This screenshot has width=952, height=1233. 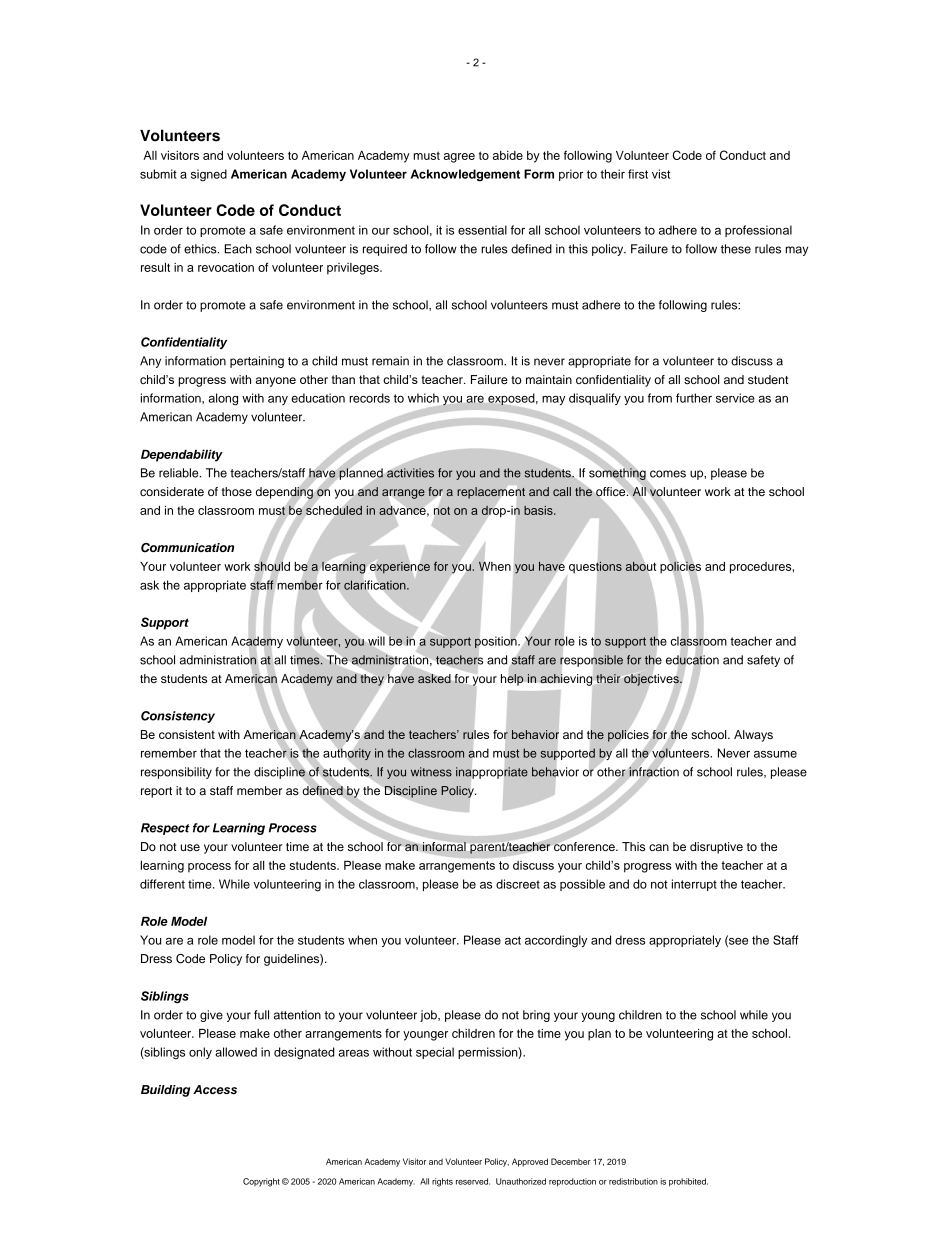 I want to click on reserved, so click(x=473, y=1181).
